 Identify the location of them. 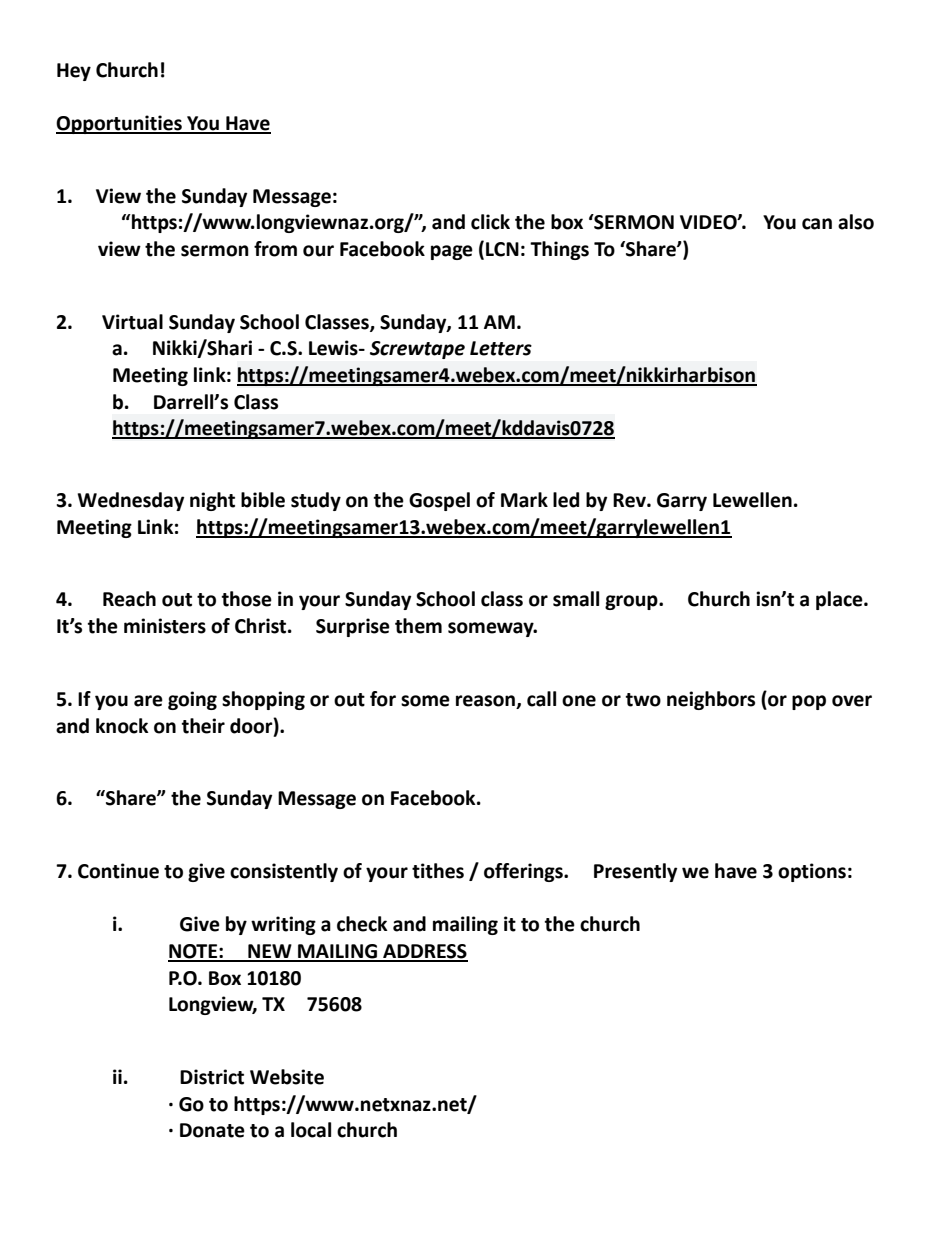
(418, 626).
